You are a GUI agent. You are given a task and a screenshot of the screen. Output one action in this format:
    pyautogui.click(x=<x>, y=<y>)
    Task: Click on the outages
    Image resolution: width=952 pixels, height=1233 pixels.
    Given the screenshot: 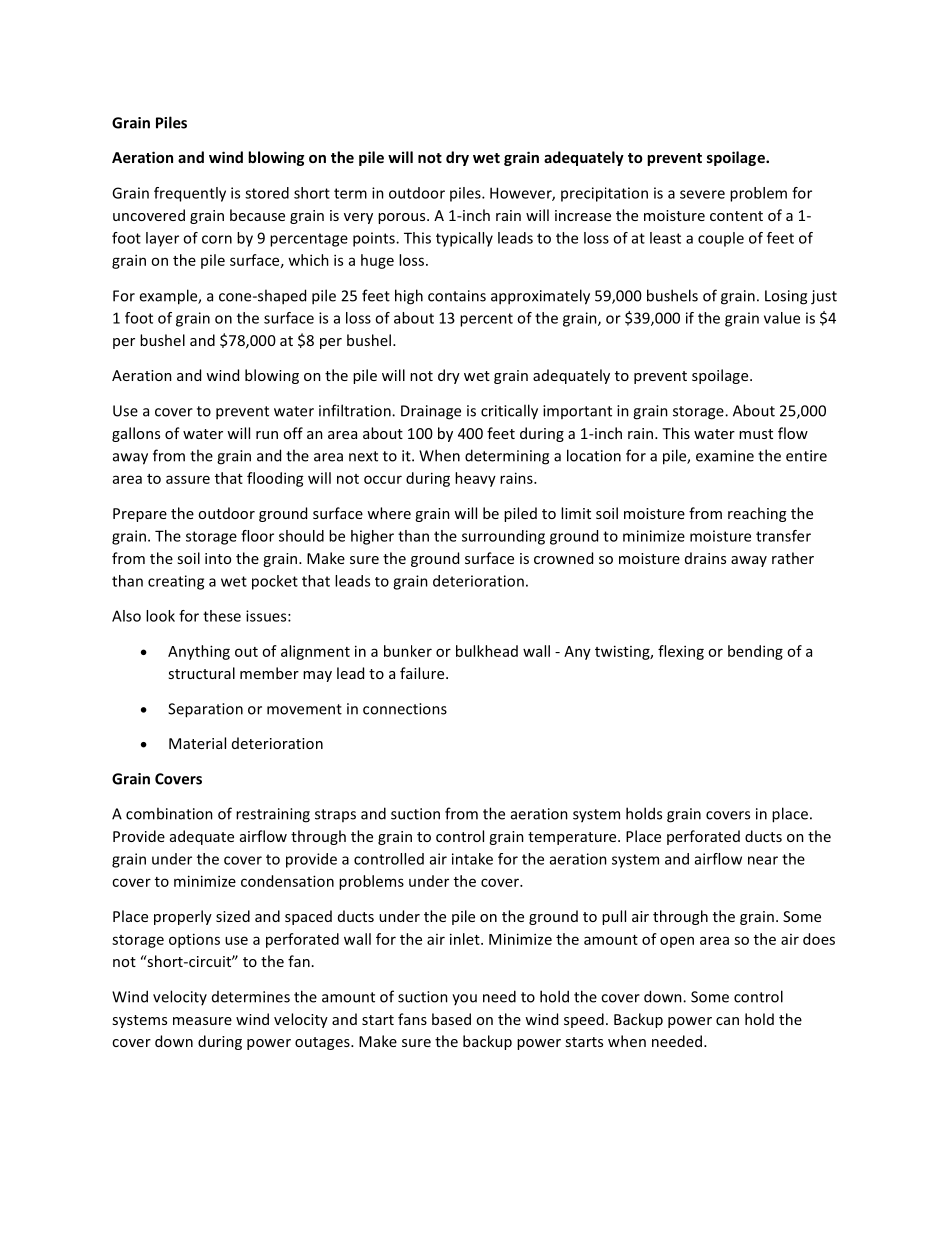 What is the action you would take?
    pyautogui.click(x=323, y=1043)
